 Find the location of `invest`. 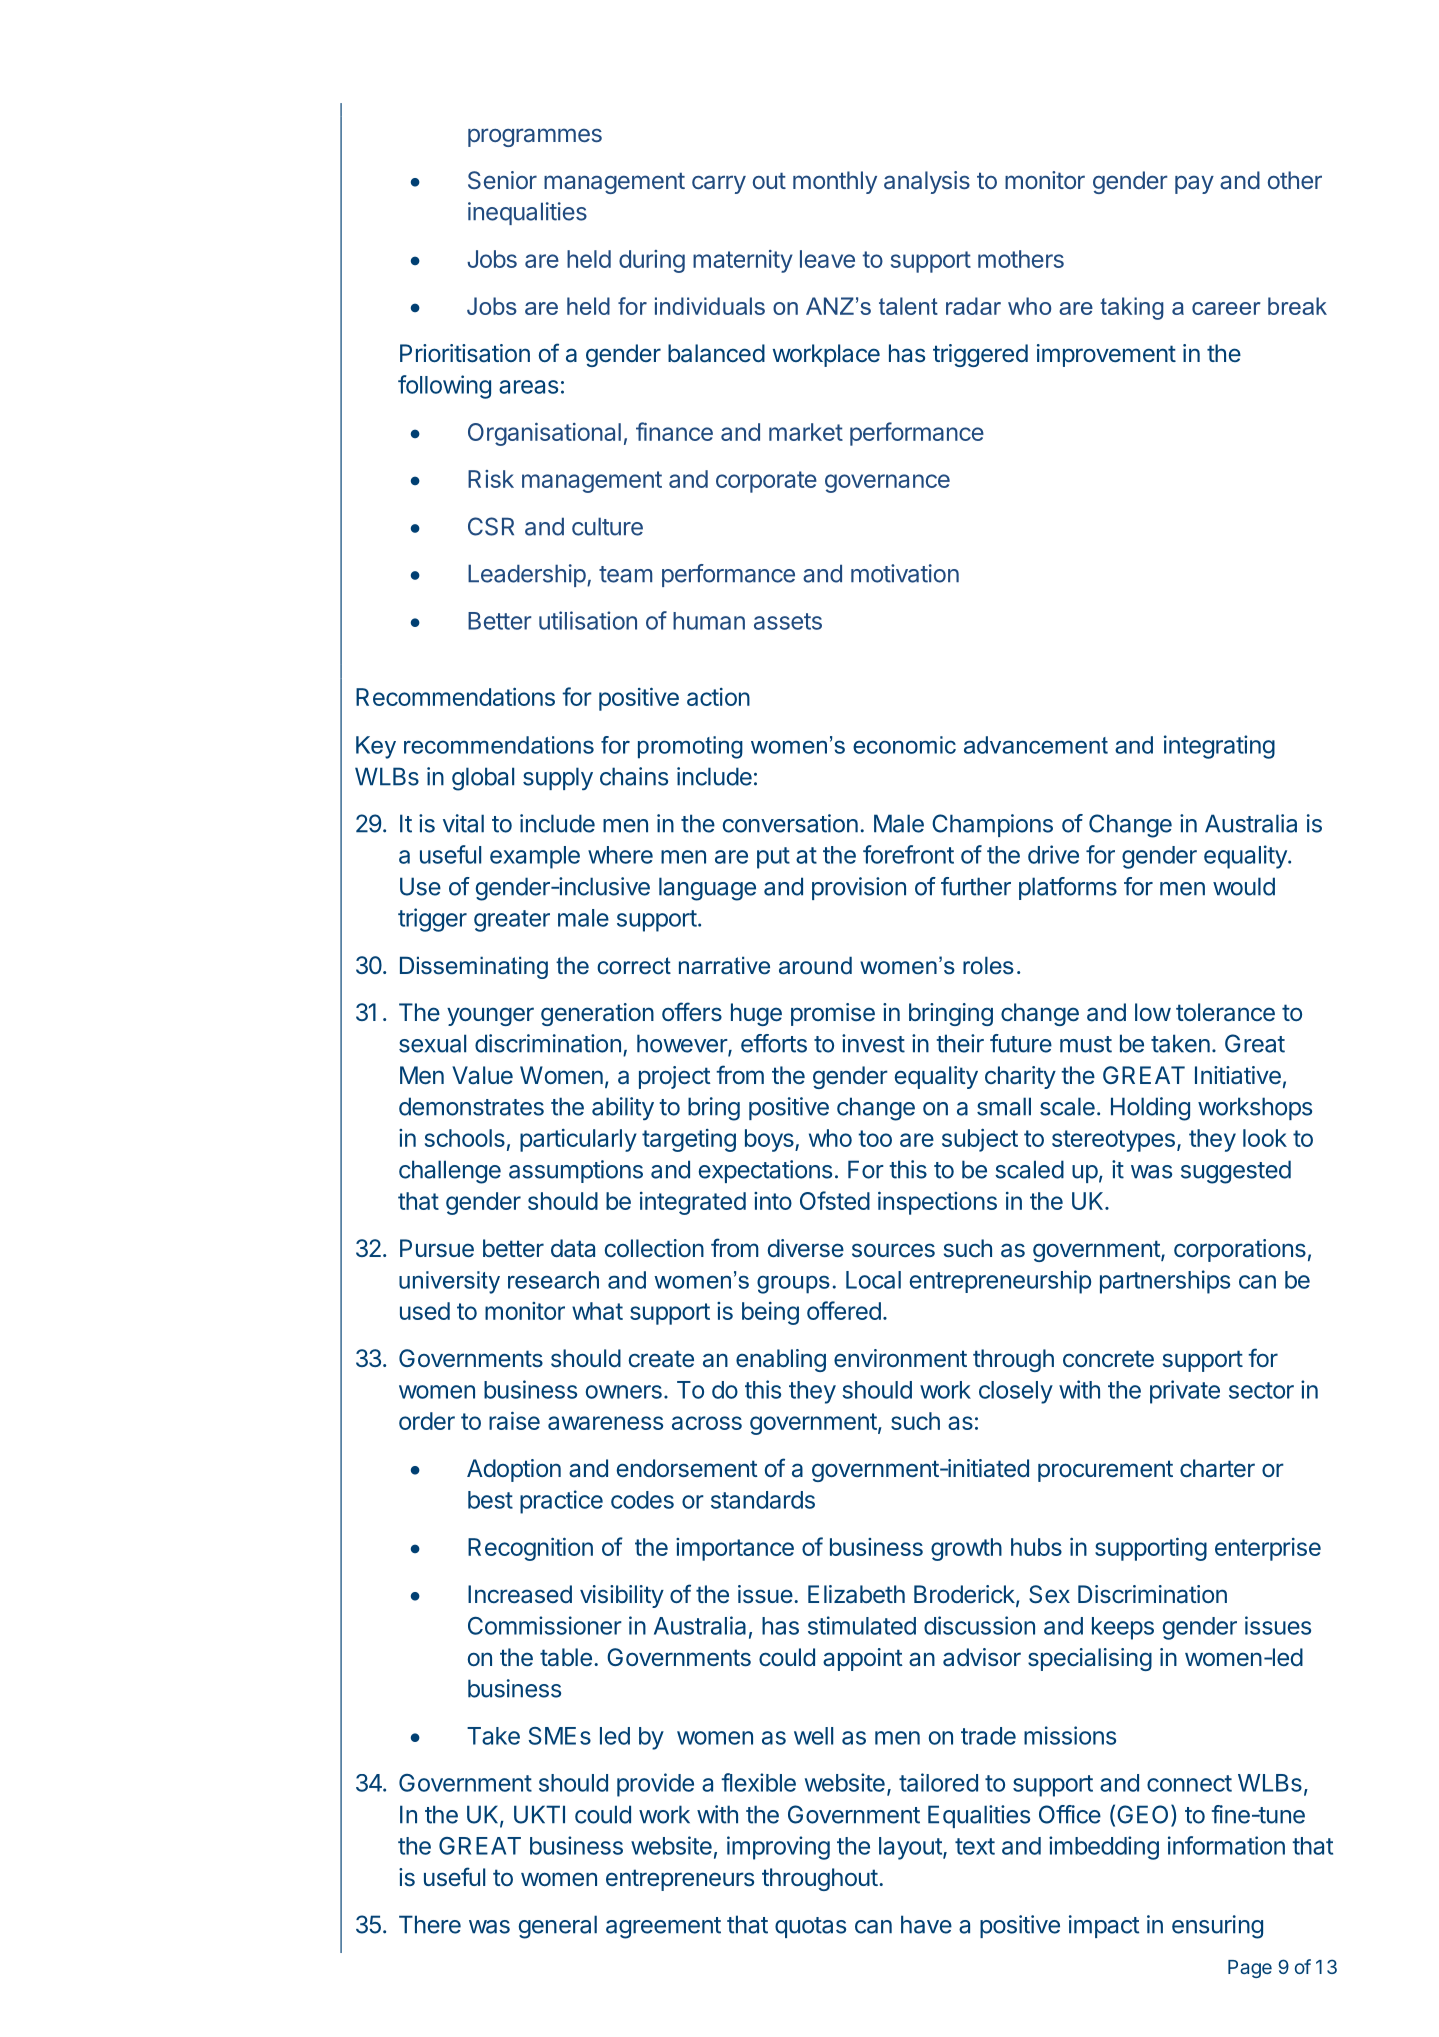

invest is located at coordinates (873, 1043).
